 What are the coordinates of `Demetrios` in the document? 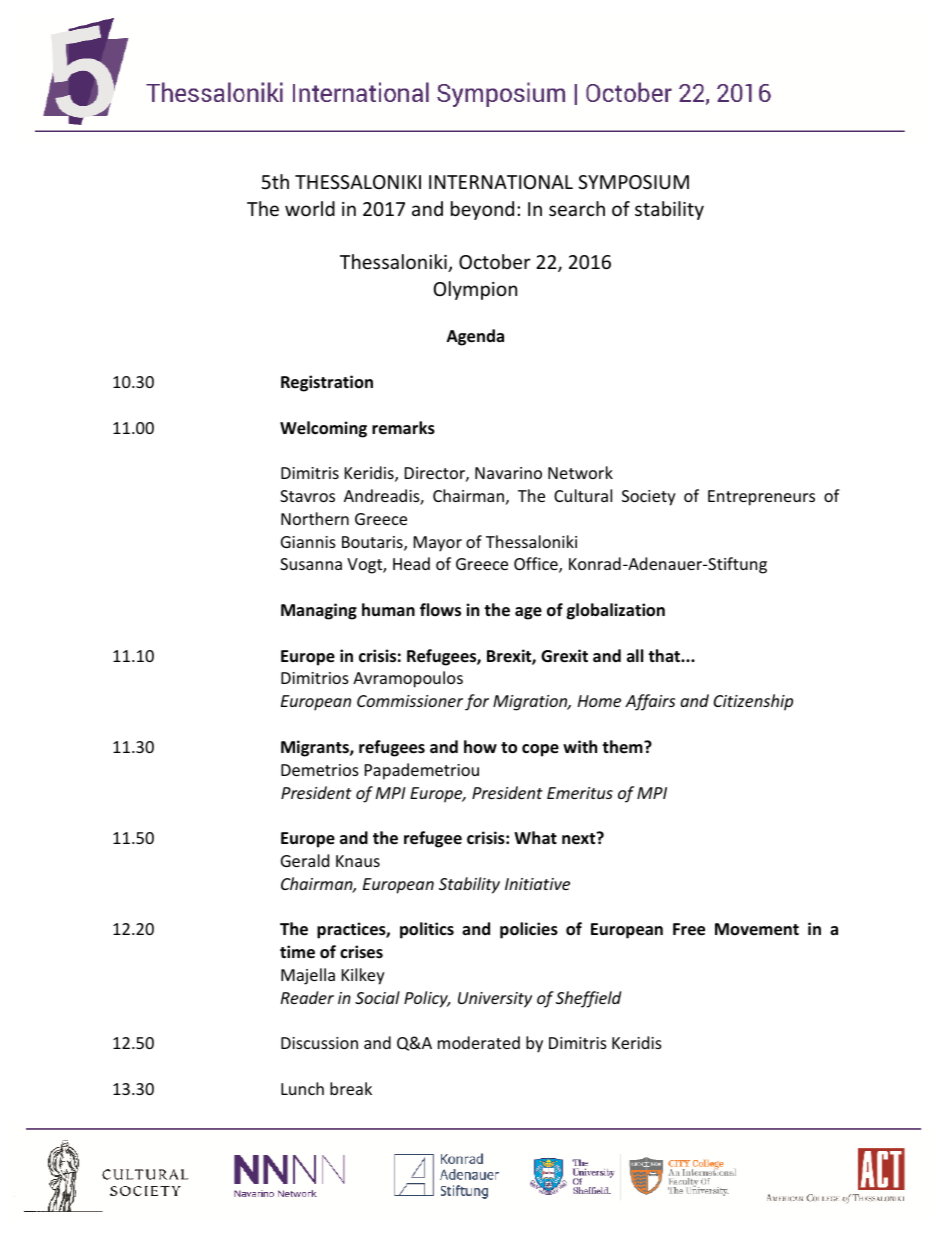 It's located at (320, 770).
